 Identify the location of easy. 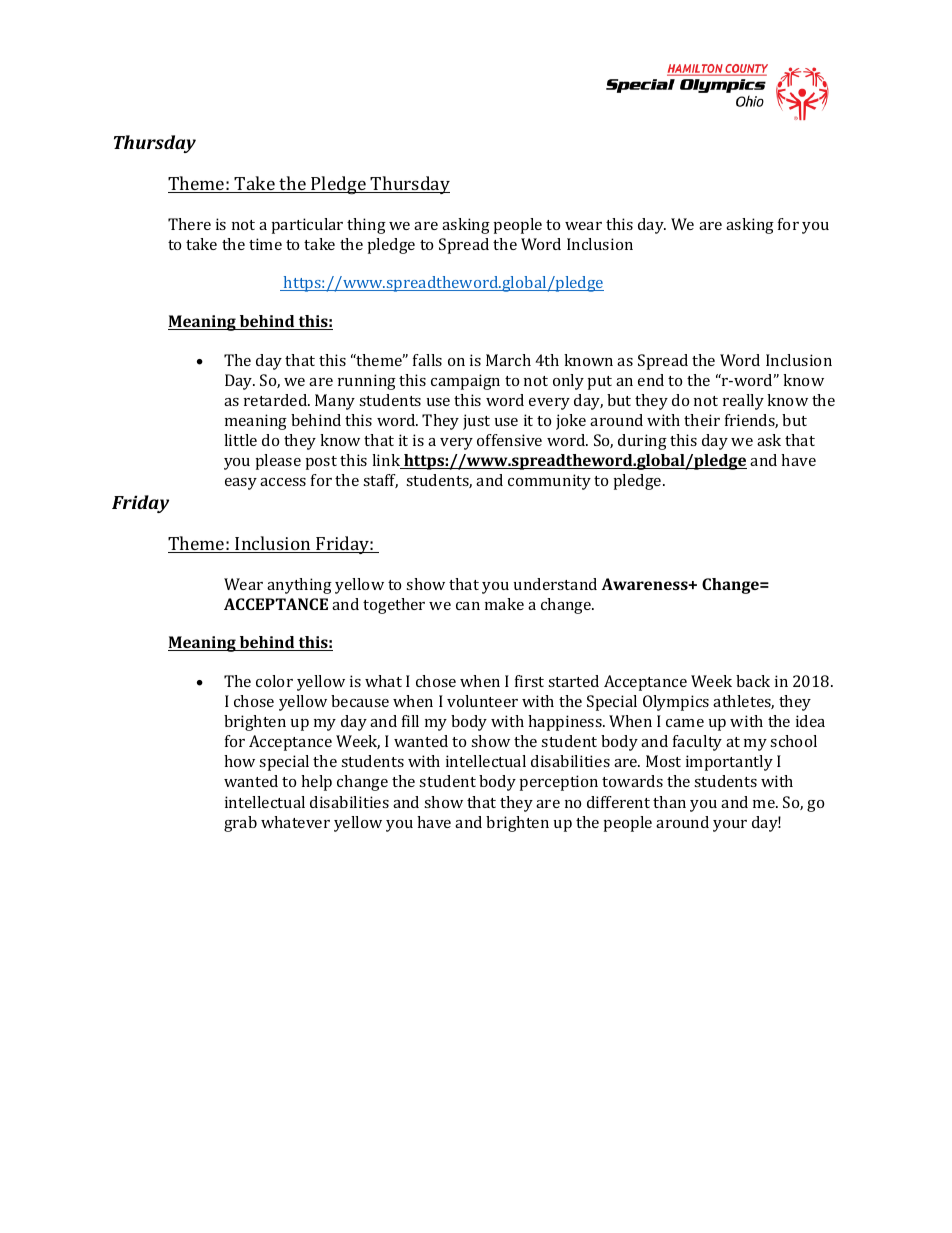
(241, 484).
